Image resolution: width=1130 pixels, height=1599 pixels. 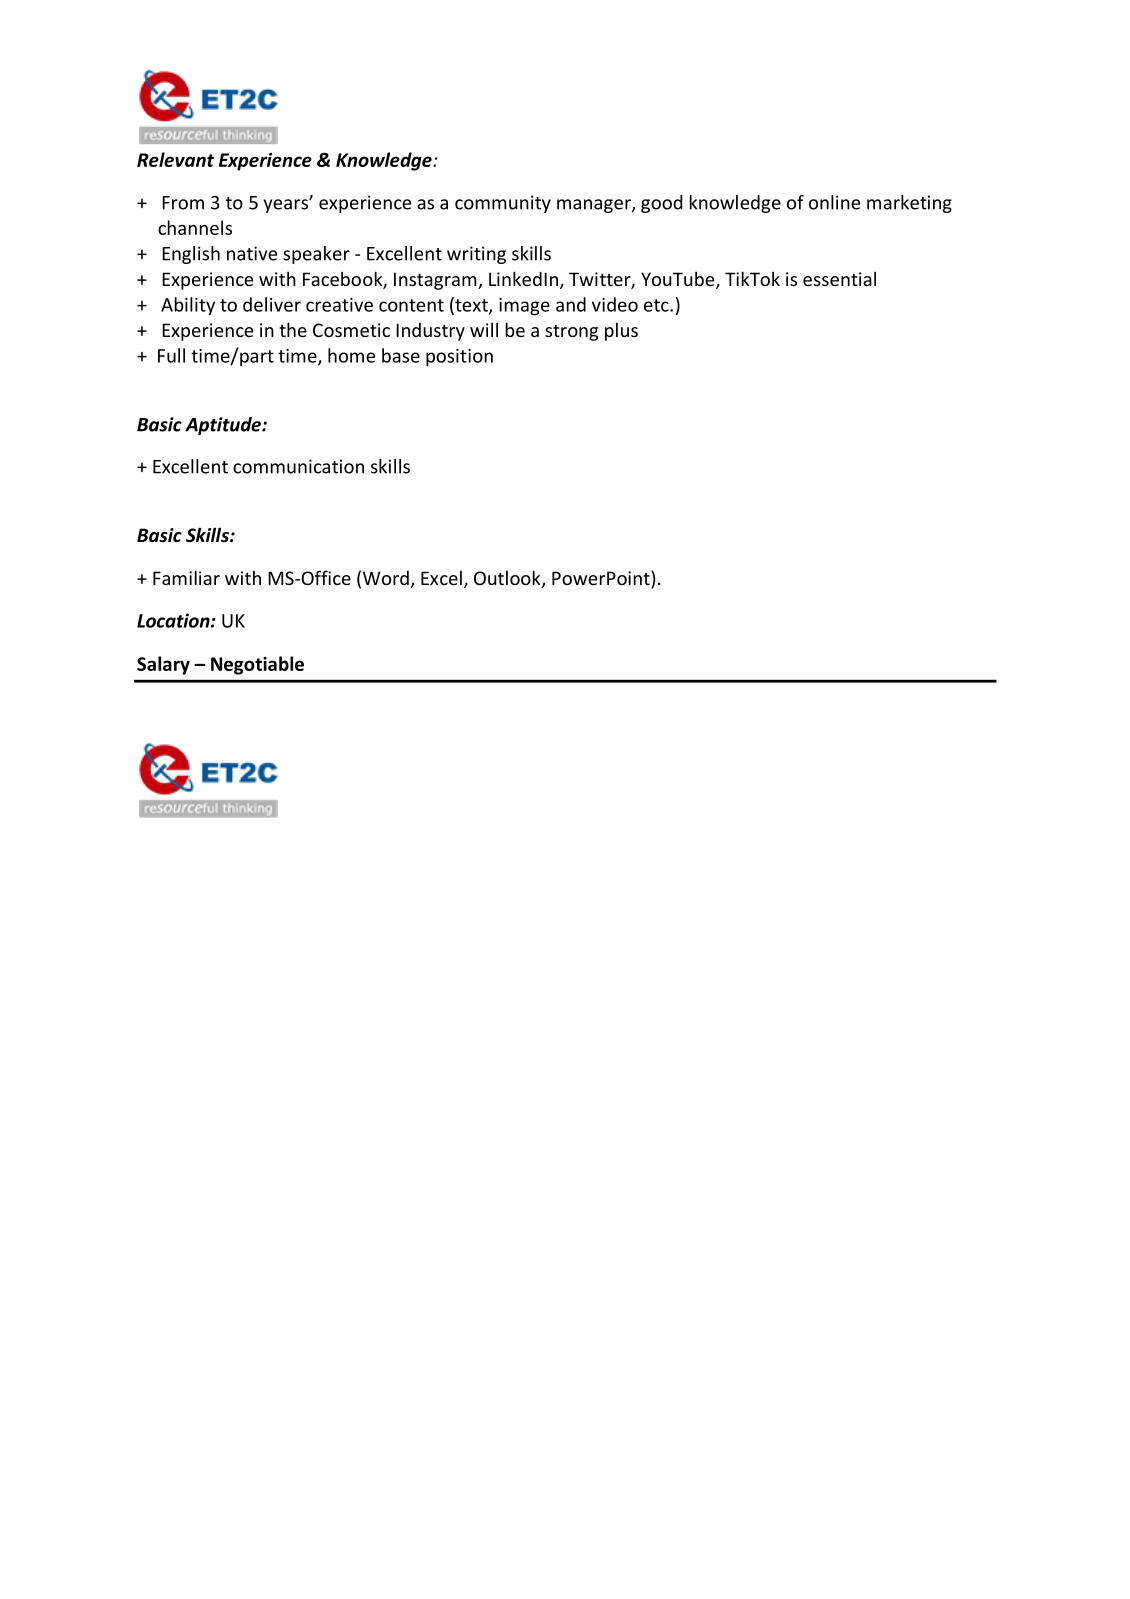 What do you see at coordinates (839, 278) in the page?
I see `essential` at bounding box center [839, 278].
